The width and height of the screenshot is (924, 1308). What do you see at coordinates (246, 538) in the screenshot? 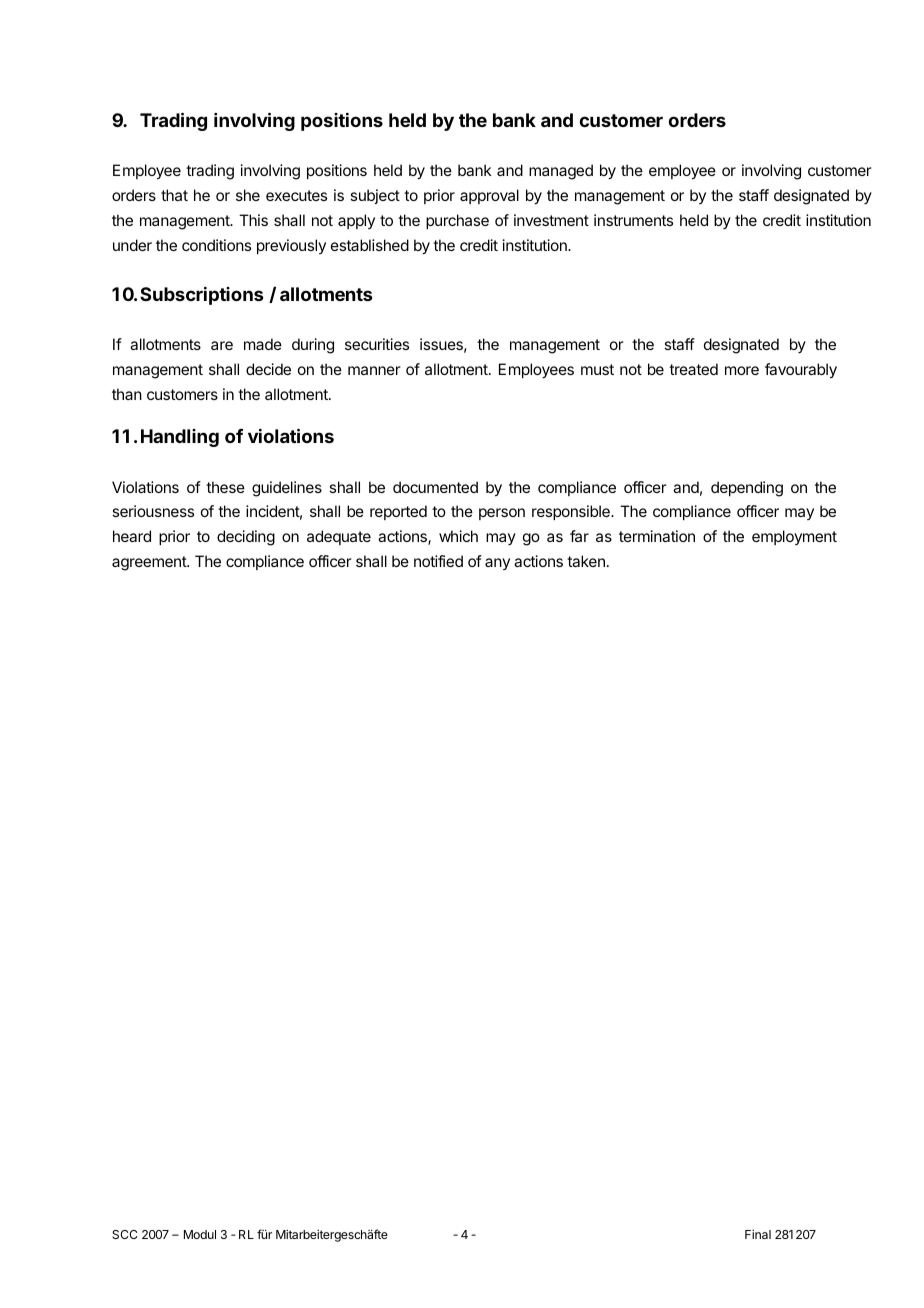
I see `deciding` at bounding box center [246, 538].
